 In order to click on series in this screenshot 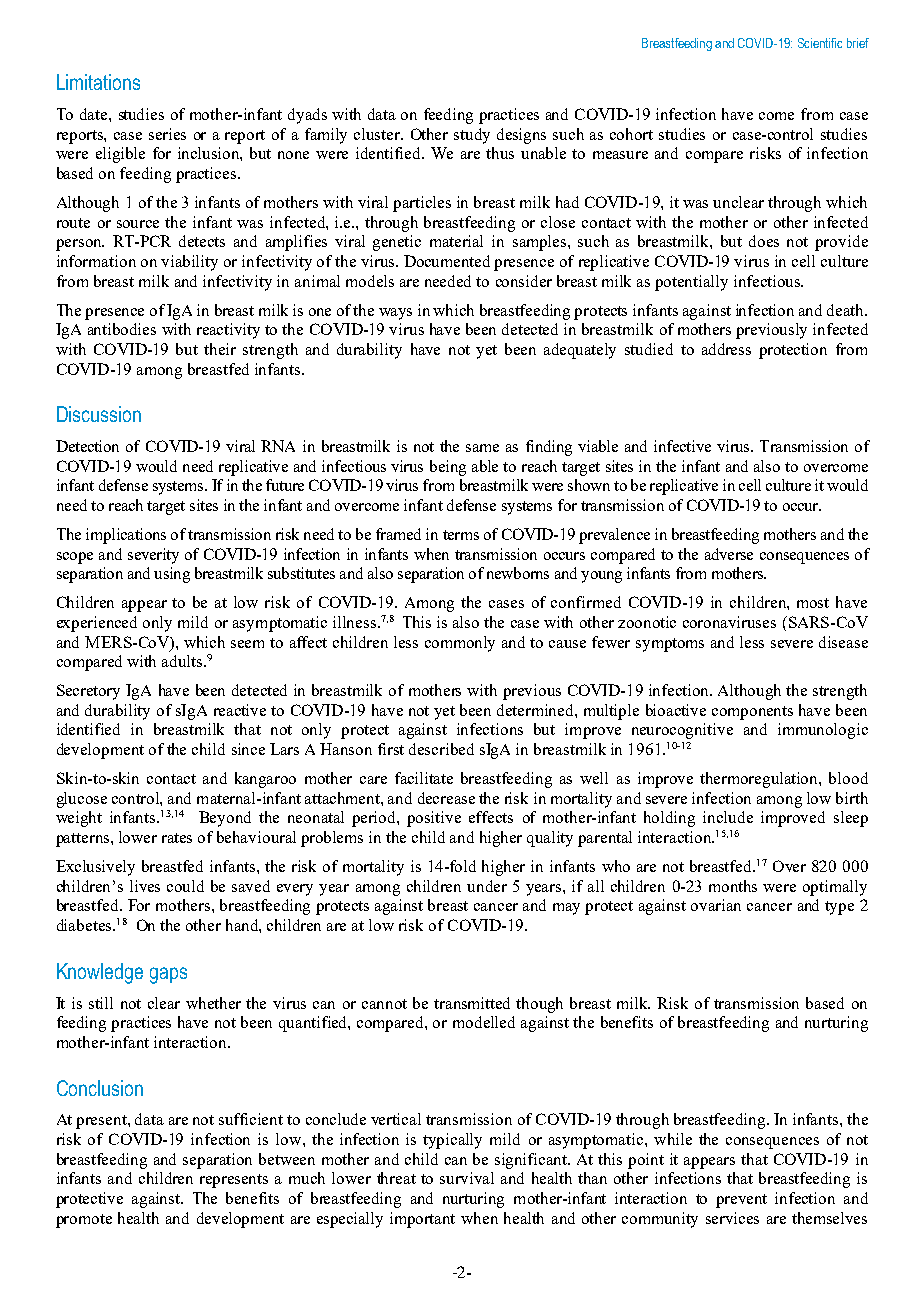, I will do `click(167, 134)`.
